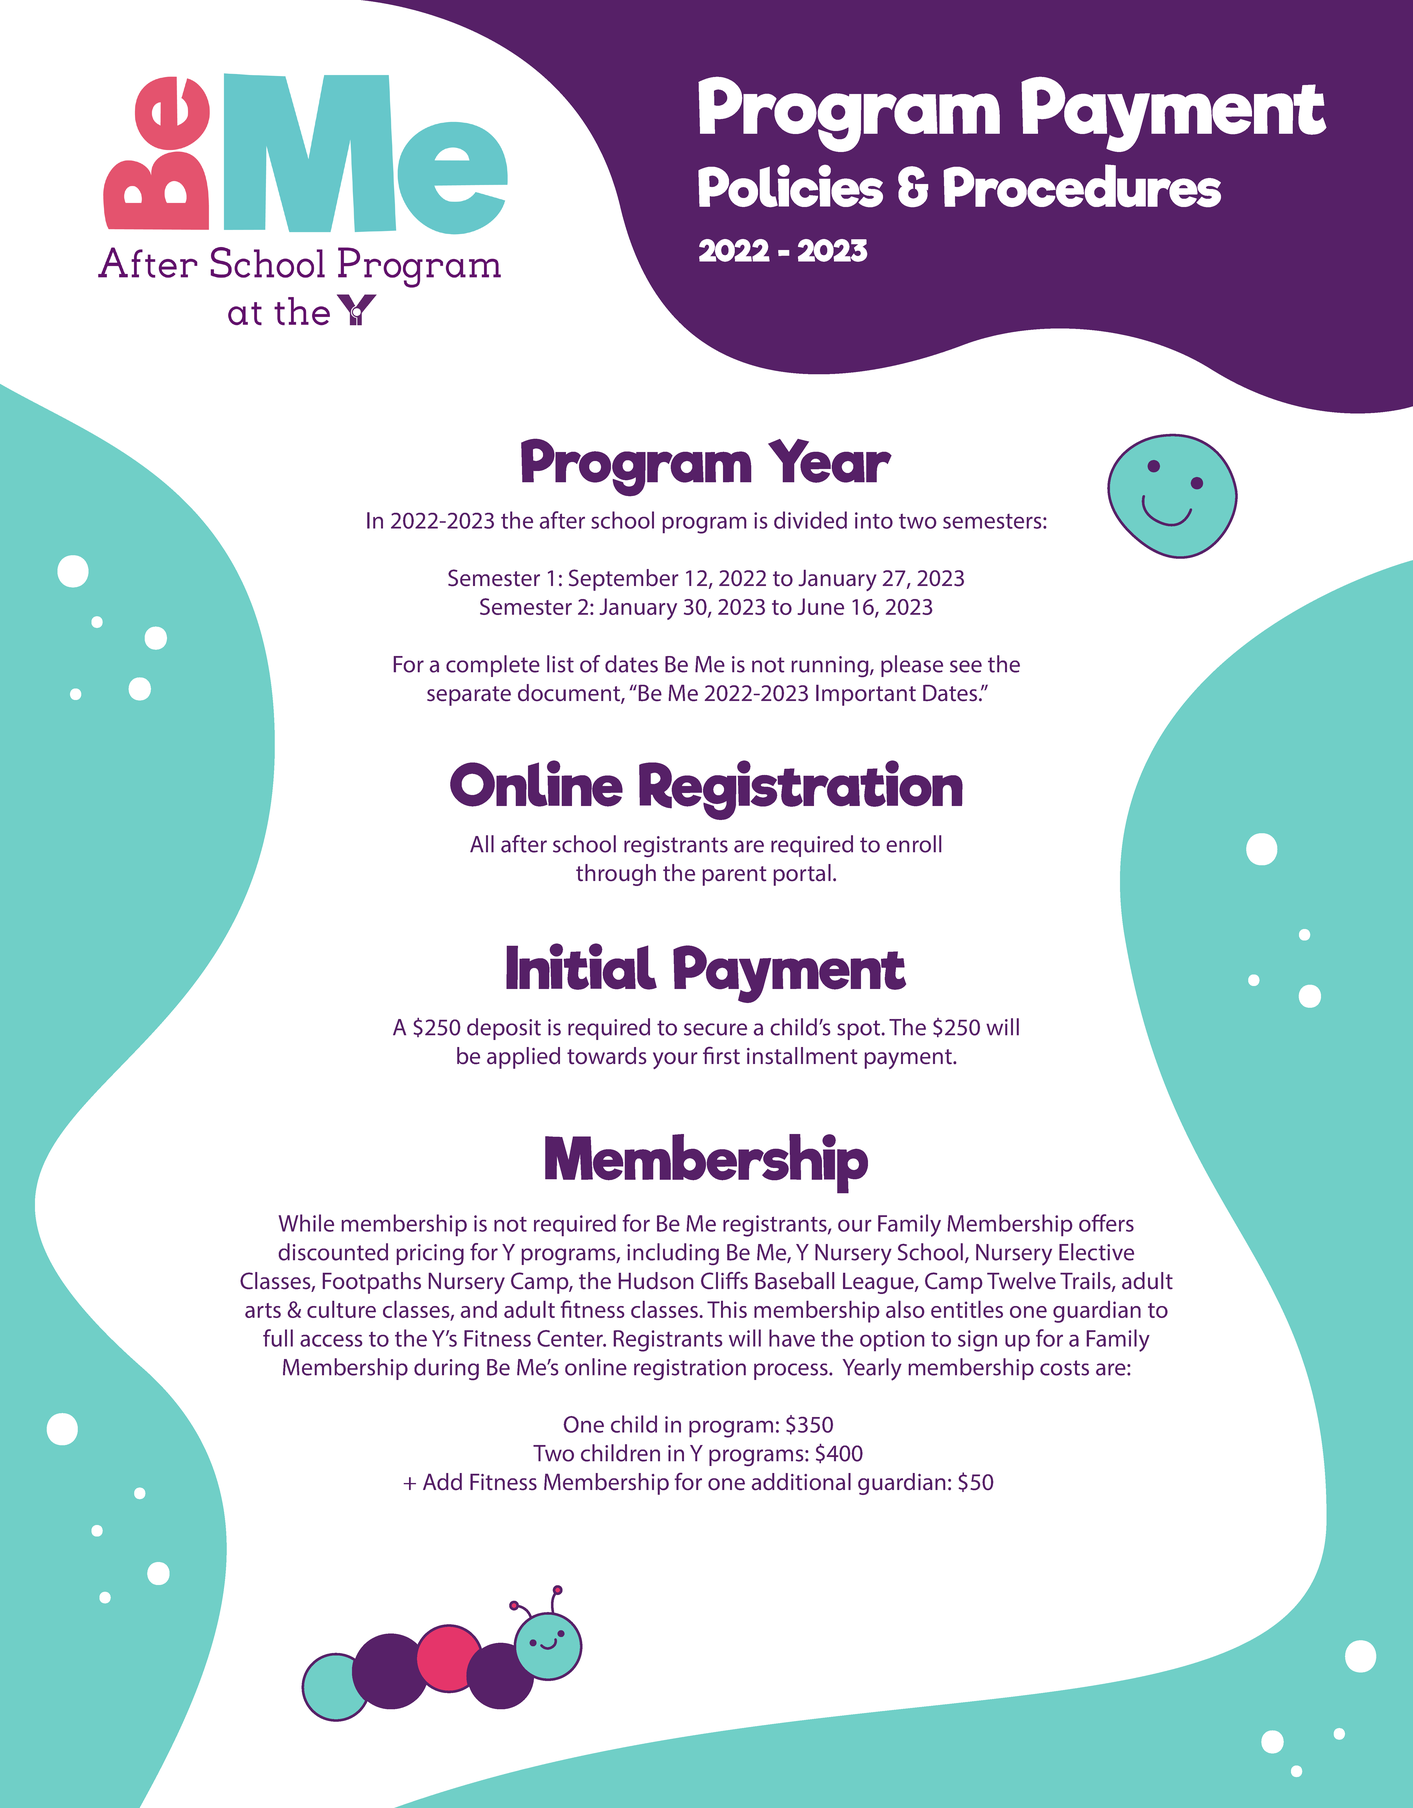 Image resolution: width=1413 pixels, height=1808 pixels. I want to click on see, so click(966, 666).
